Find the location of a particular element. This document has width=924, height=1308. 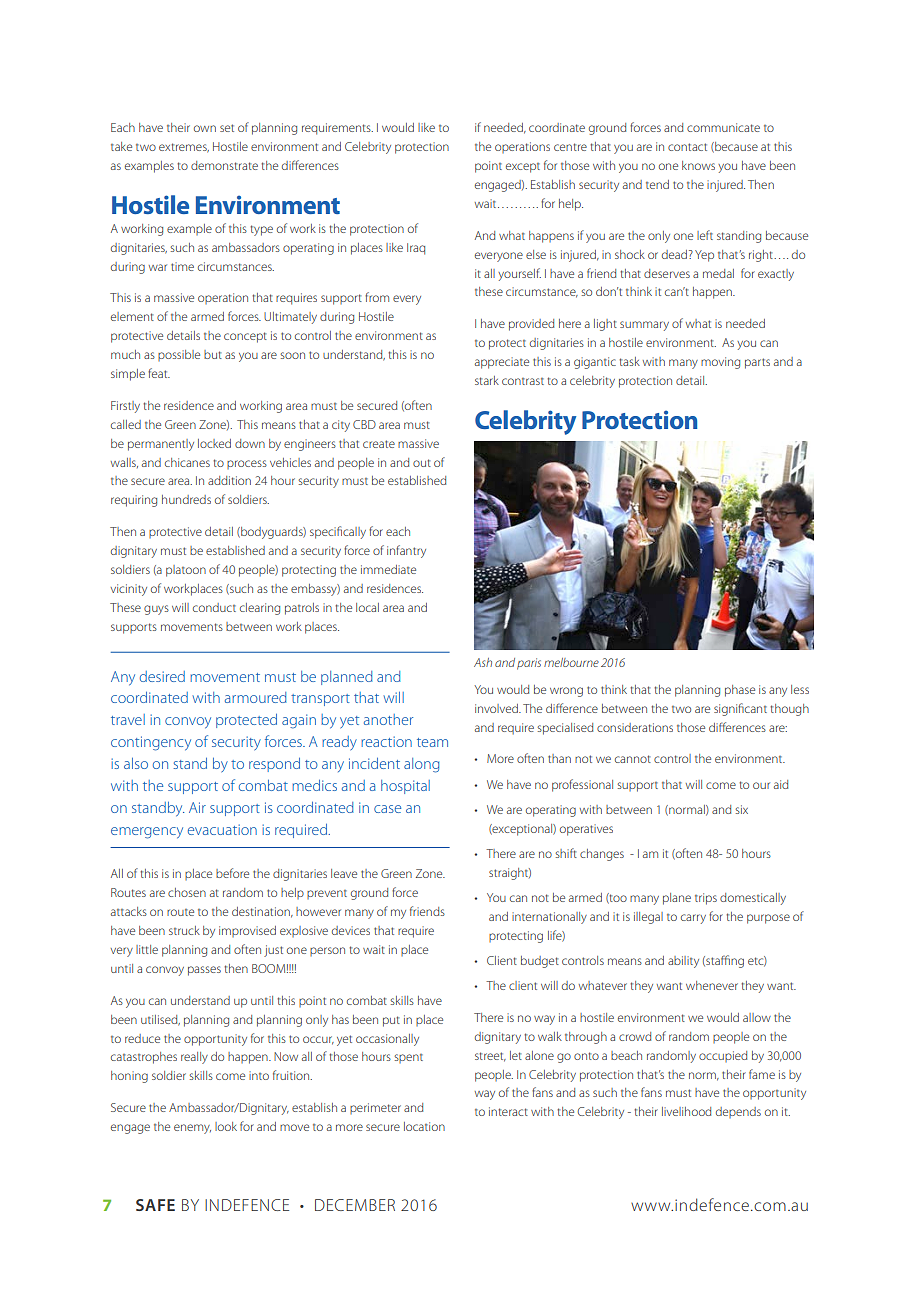

infantry is located at coordinates (406, 551).
